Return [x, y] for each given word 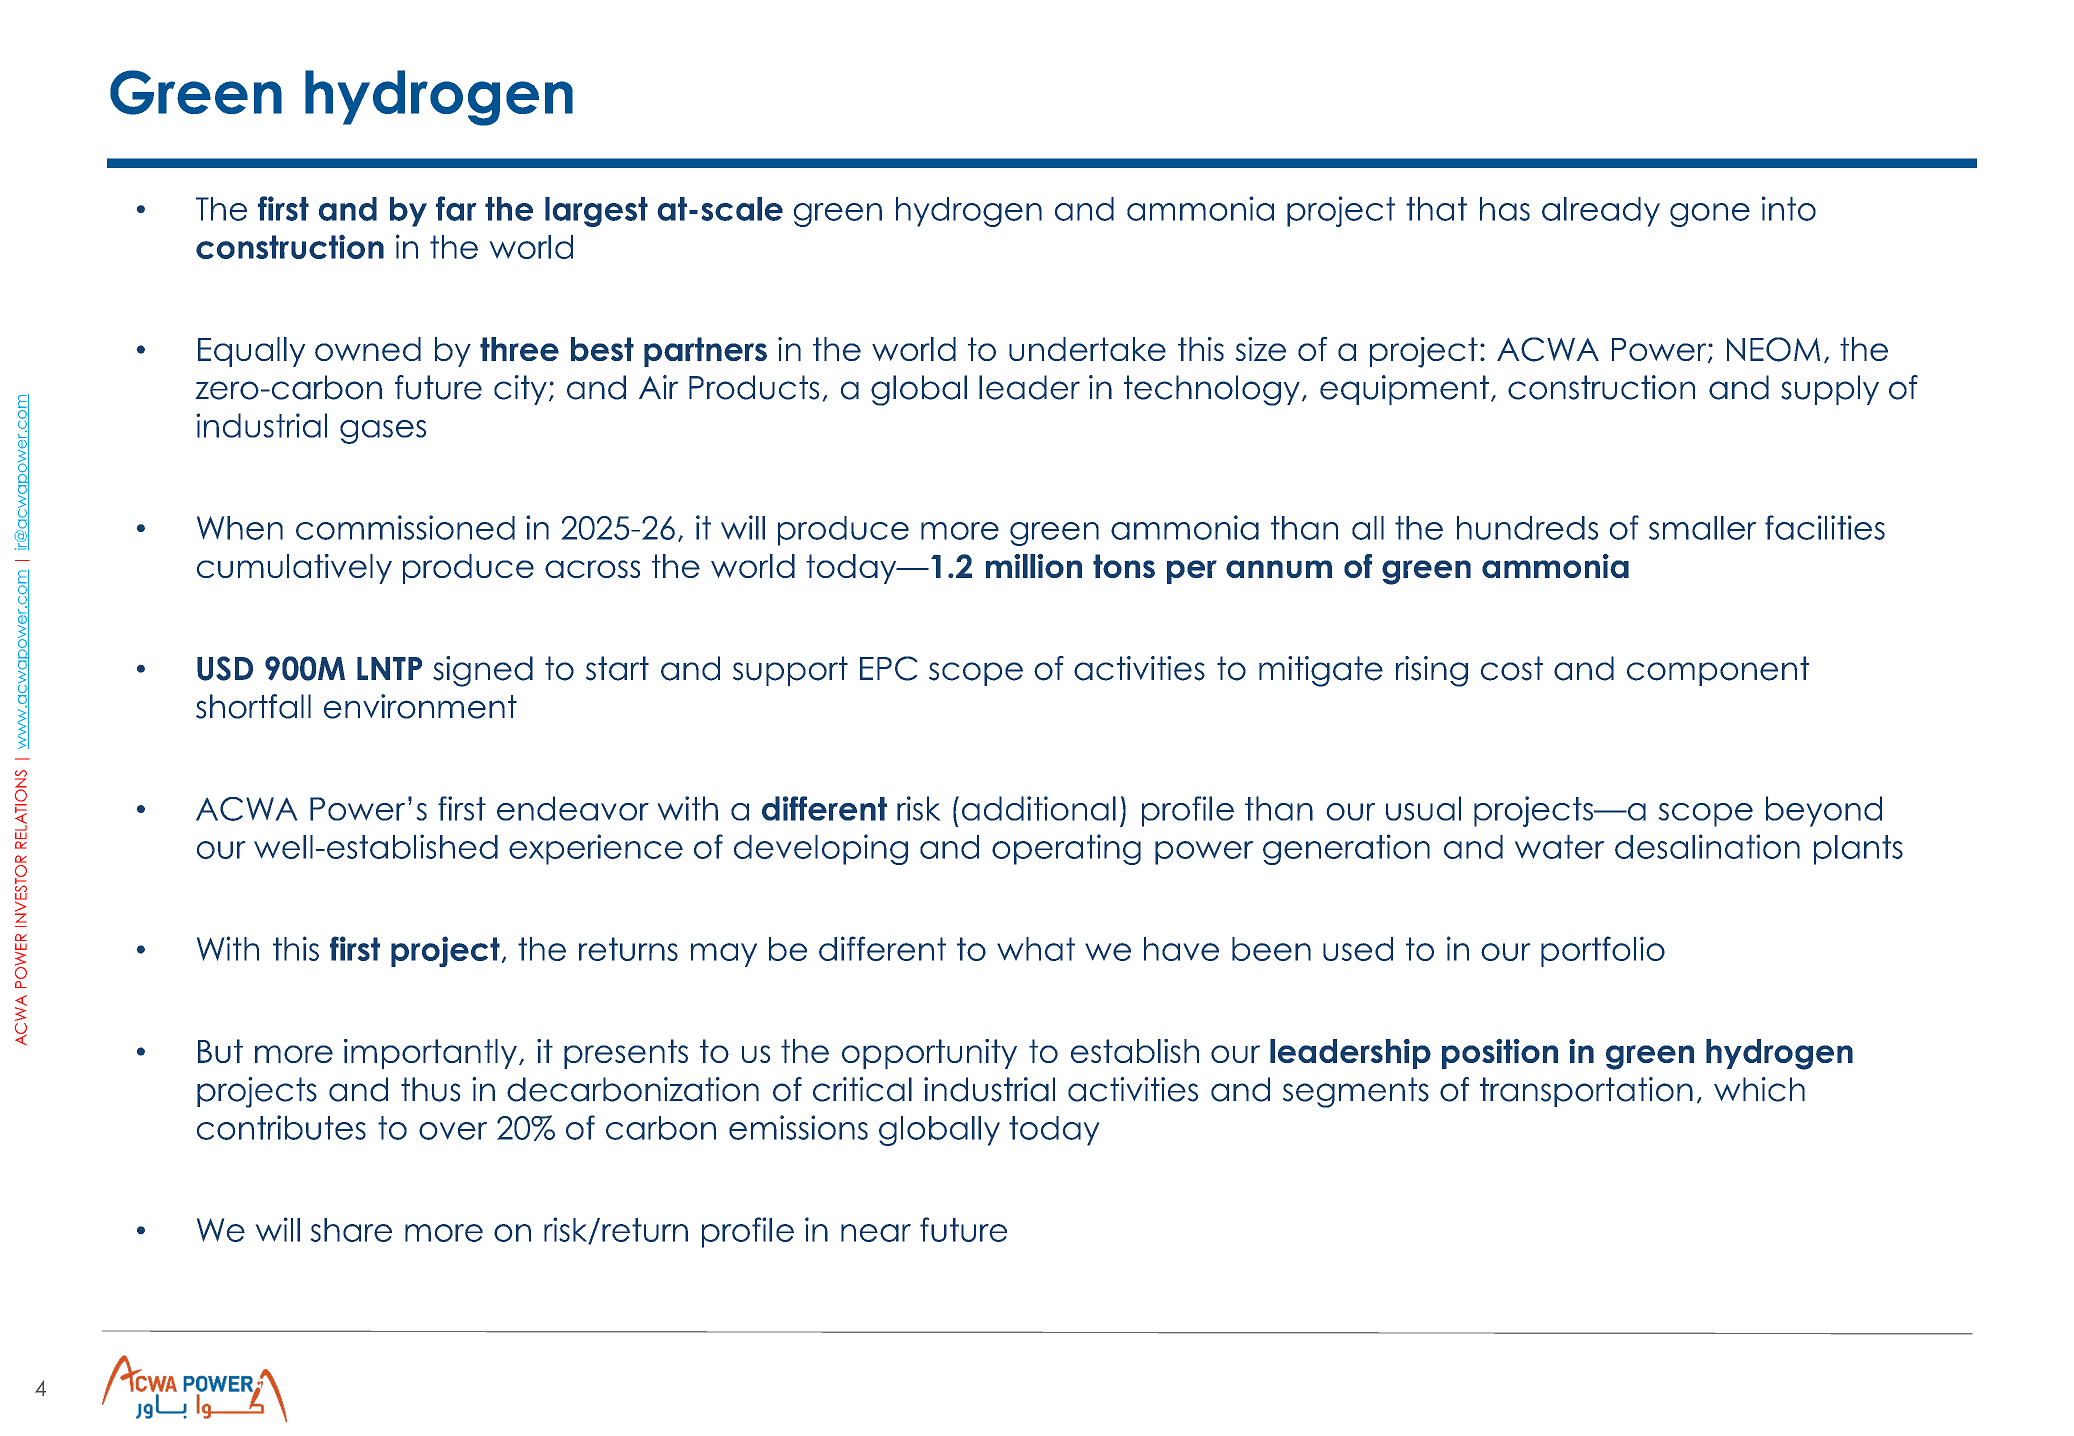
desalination [1707, 846]
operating [1066, 849]
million [1034, 566]
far [456, 208]
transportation [1586, 1092]
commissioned [405, 527]
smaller [1702, 528]
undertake [1087, 349]
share [351, 1230]
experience [596, 849]
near [876, 1233]
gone [1710, 215]
